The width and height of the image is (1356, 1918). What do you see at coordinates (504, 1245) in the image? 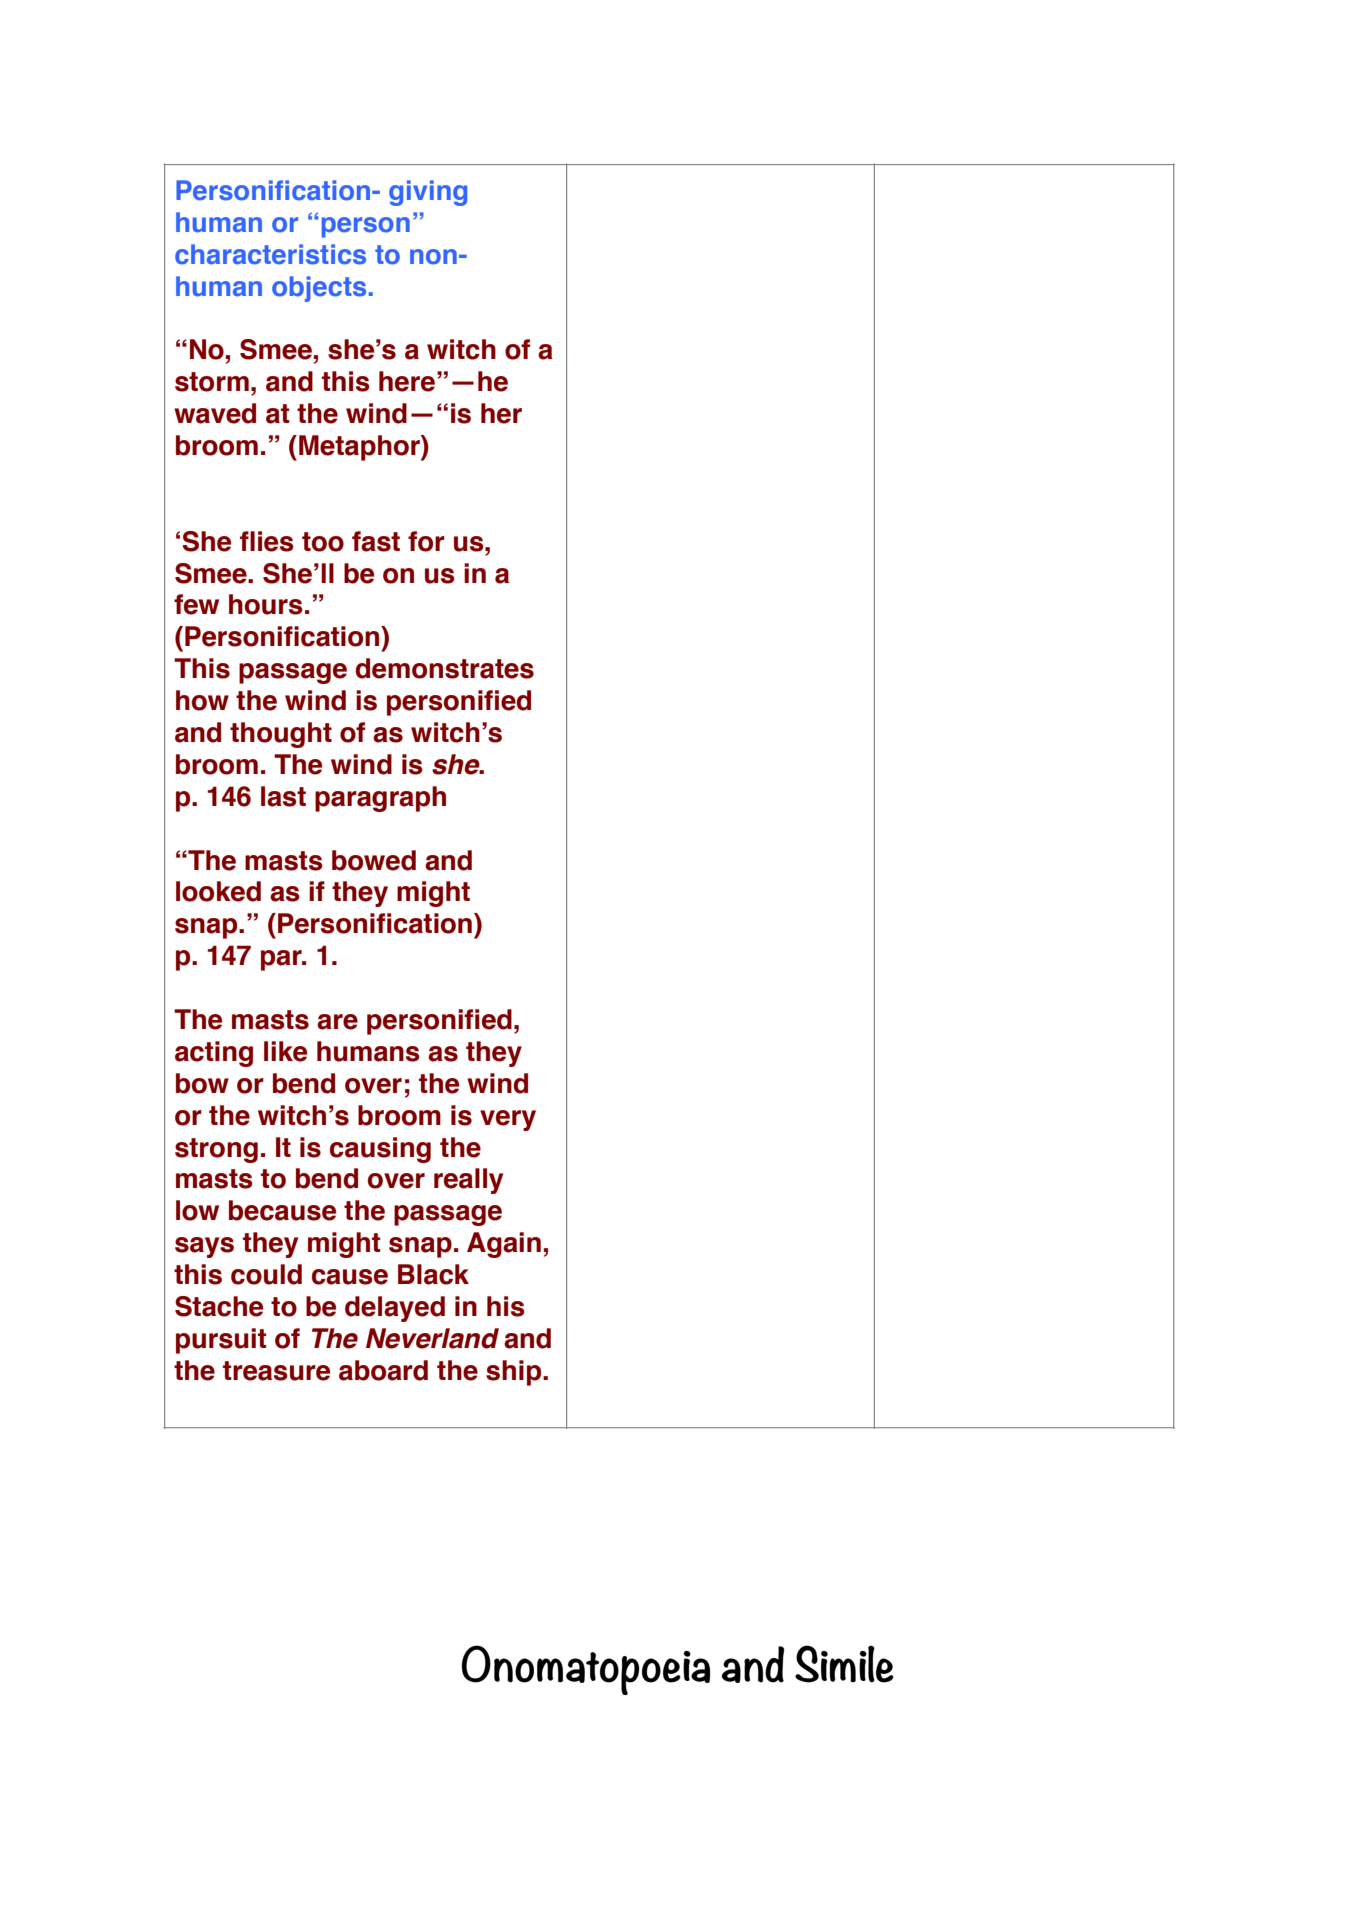
I see `Again` at bounding box center [504, 1245].
